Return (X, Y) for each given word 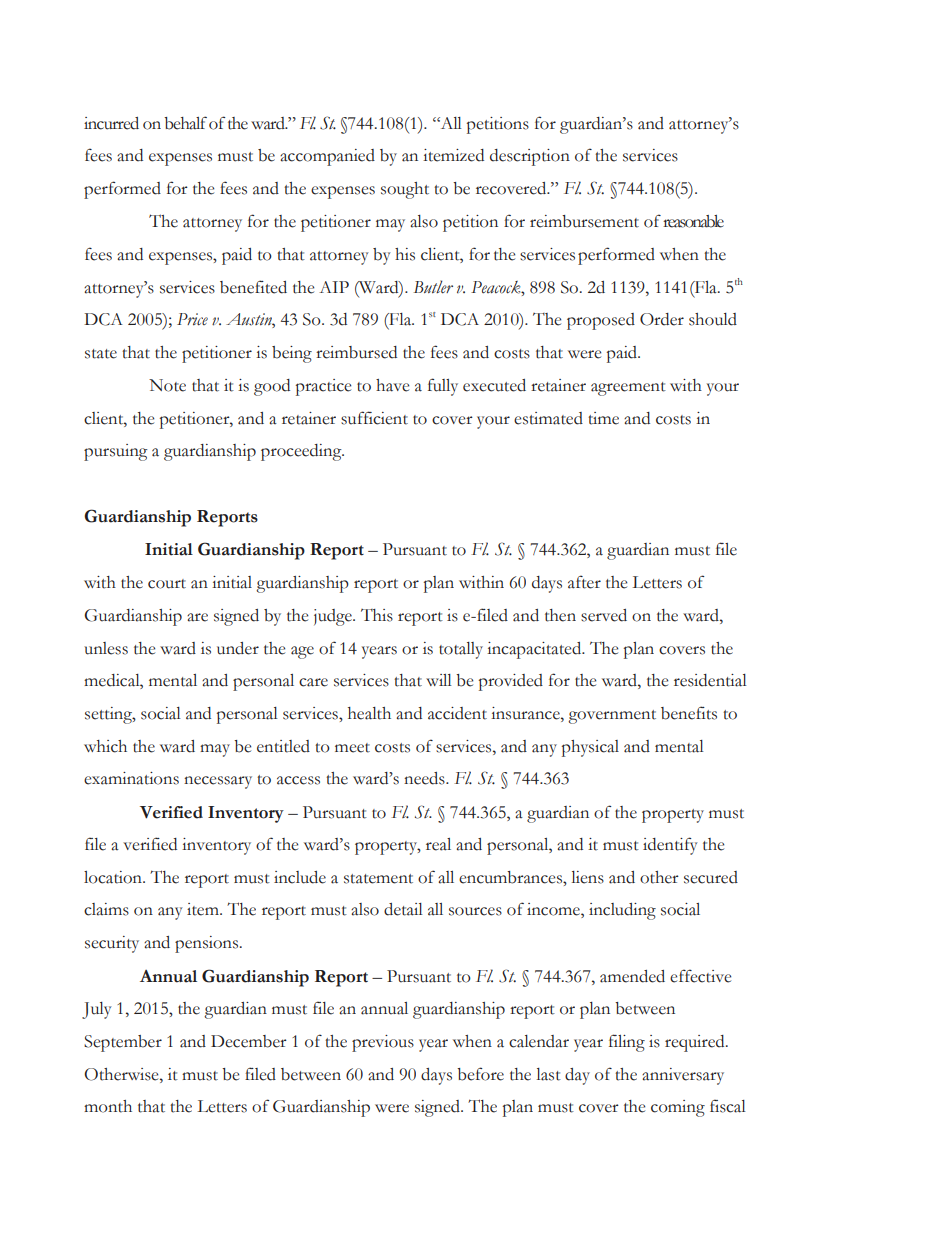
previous (383, 1043)
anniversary (683, 1076)
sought (405, 190)
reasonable (693, 221)
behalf (185, 123)
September (123, 1043)
